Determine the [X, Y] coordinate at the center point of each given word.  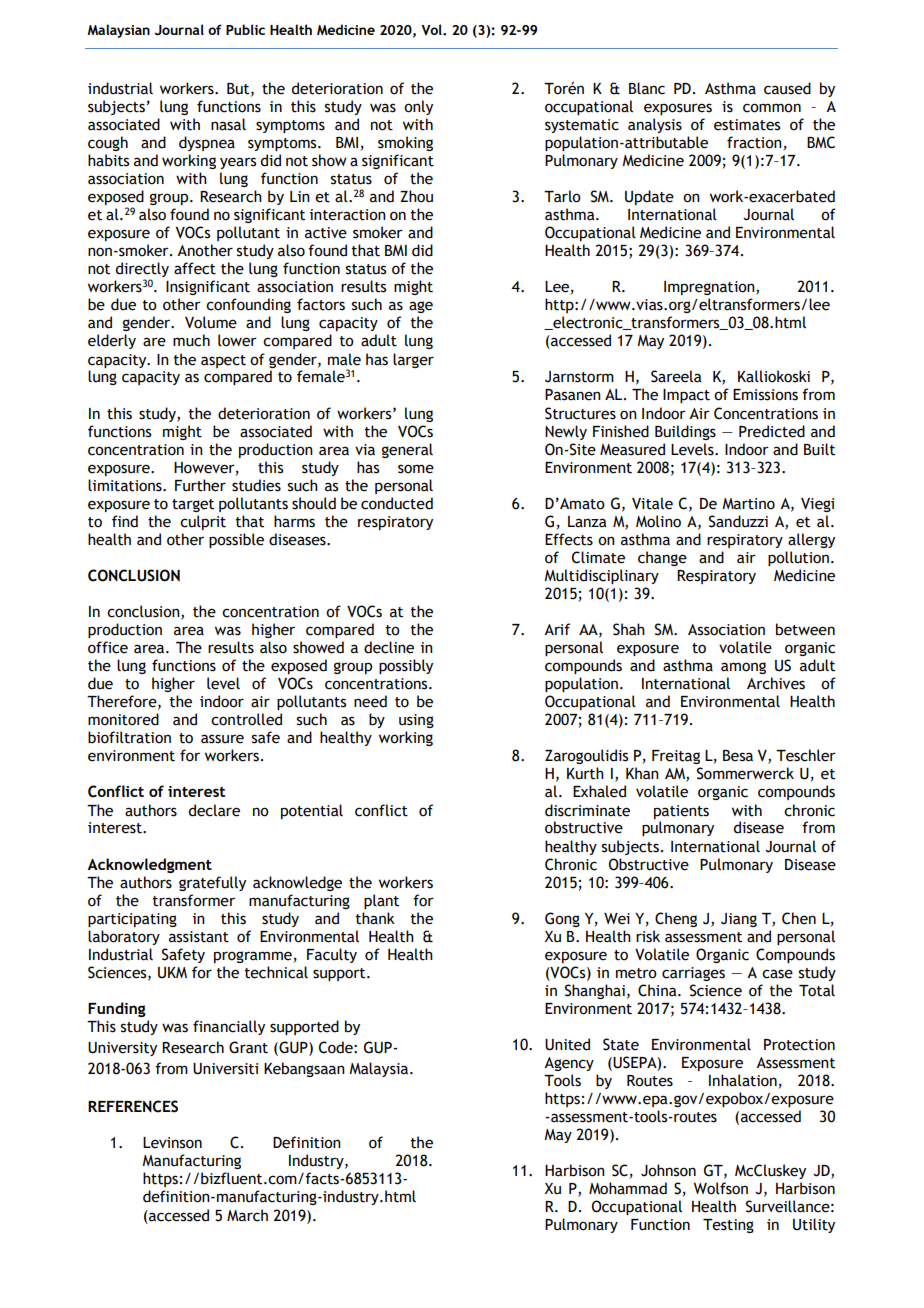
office [108, 647]
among [743, 668]
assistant [199, 937]
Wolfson [721, 1188]
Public [245, 29]
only [418, 107]
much [191, 340]
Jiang [739, 920]
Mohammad [628, 1188]
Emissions [765, 395]
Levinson [172, 1143]
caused [787, 88]
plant [381, 901]
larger [413, 360]
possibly [406, 666]
